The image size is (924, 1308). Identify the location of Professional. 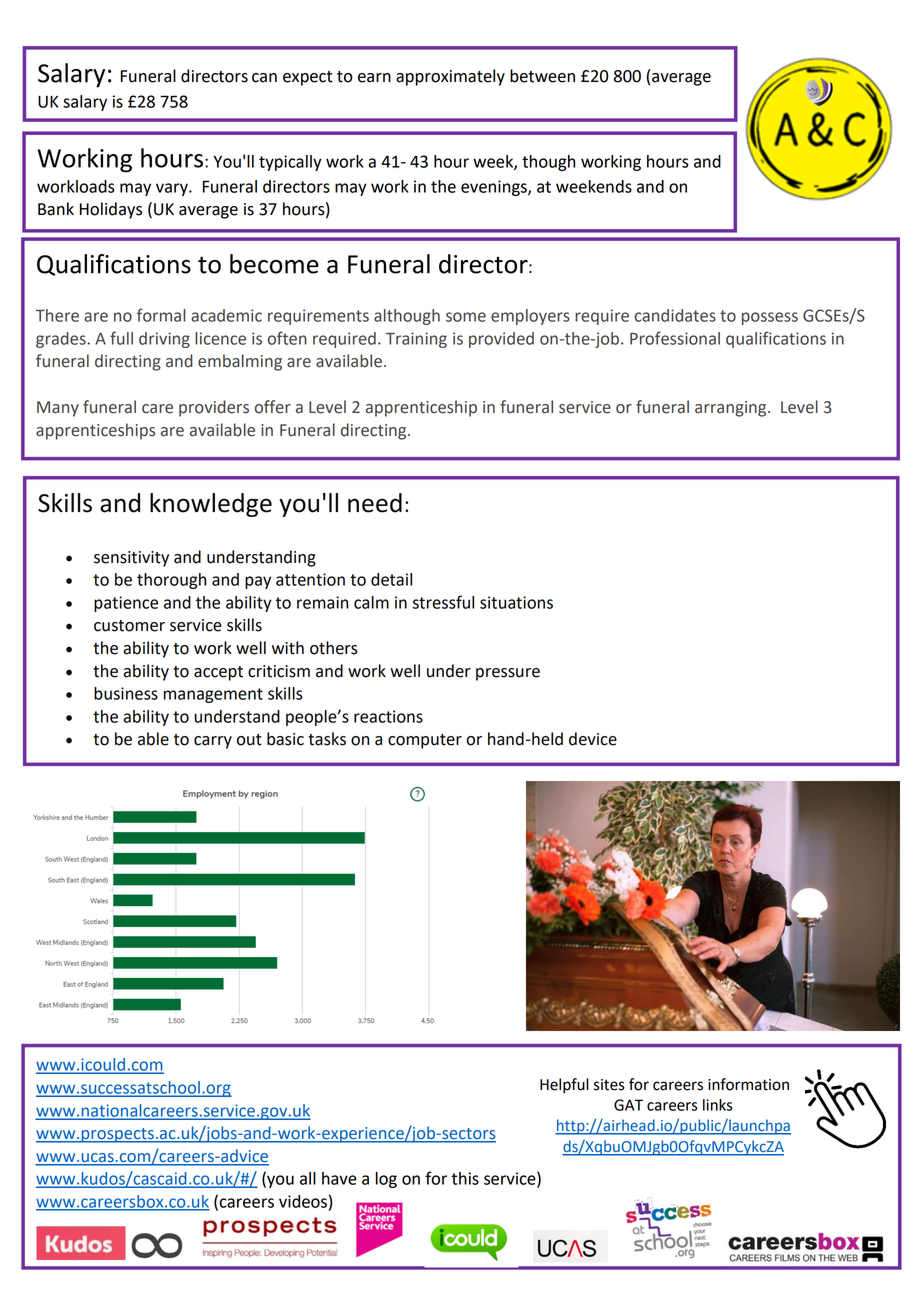
(675, 338).
